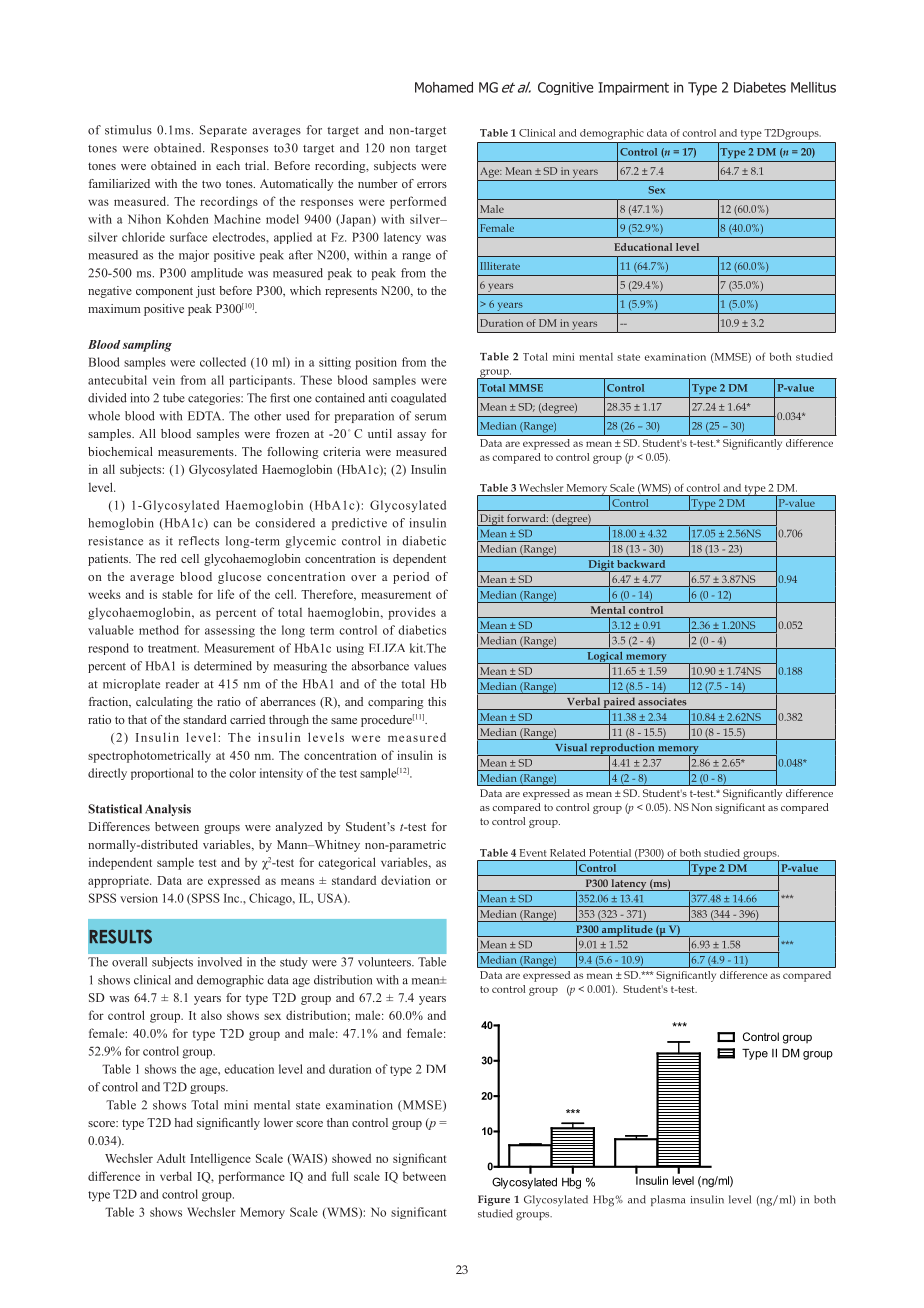 Image resolution: width=924 pixels, height=1308 pixels. What do you see at coordinates (494, 1200) in the image?
I see `Figure` at bounding box center [494, 1200].
